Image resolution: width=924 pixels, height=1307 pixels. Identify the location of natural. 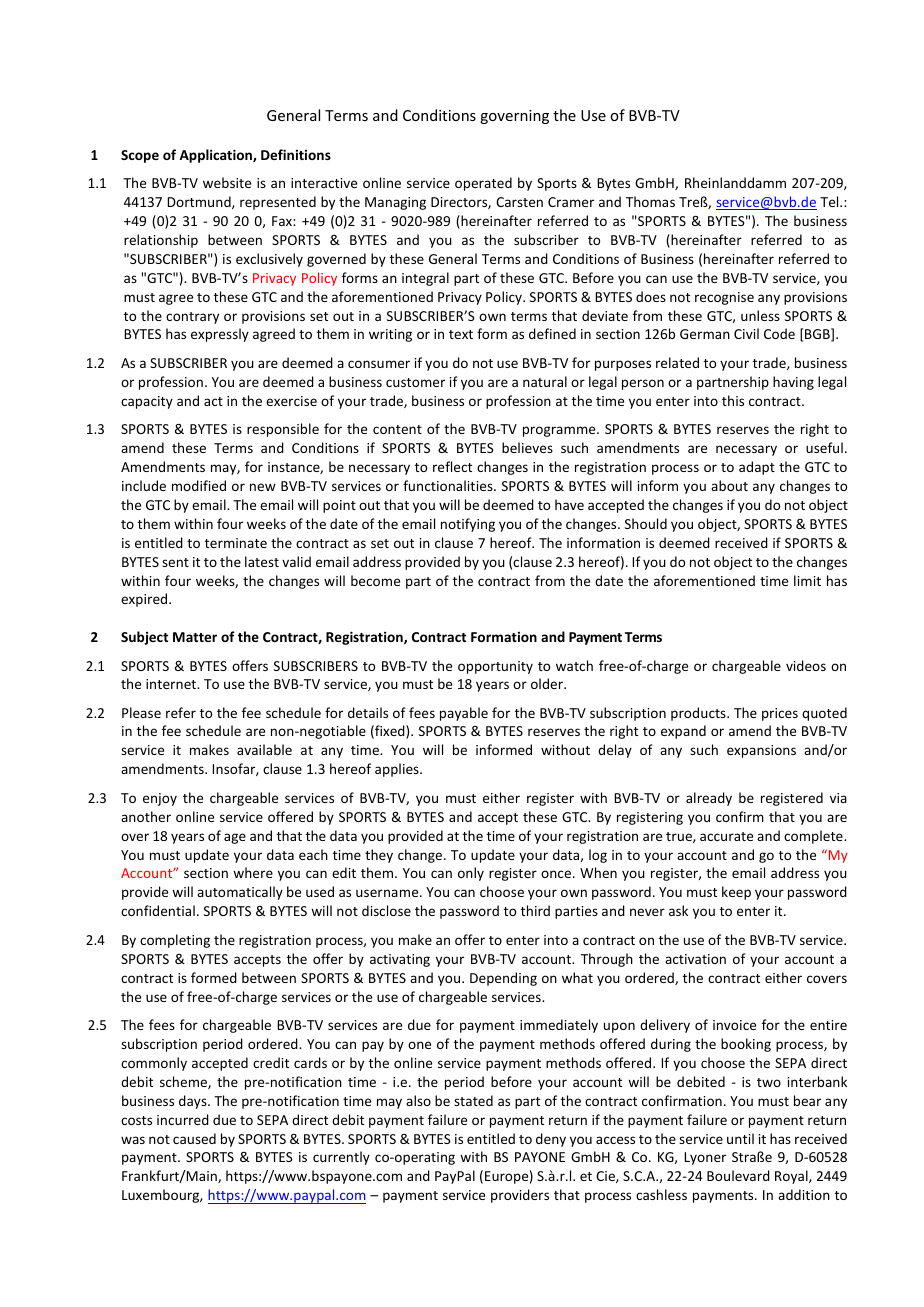
(545, 381).
